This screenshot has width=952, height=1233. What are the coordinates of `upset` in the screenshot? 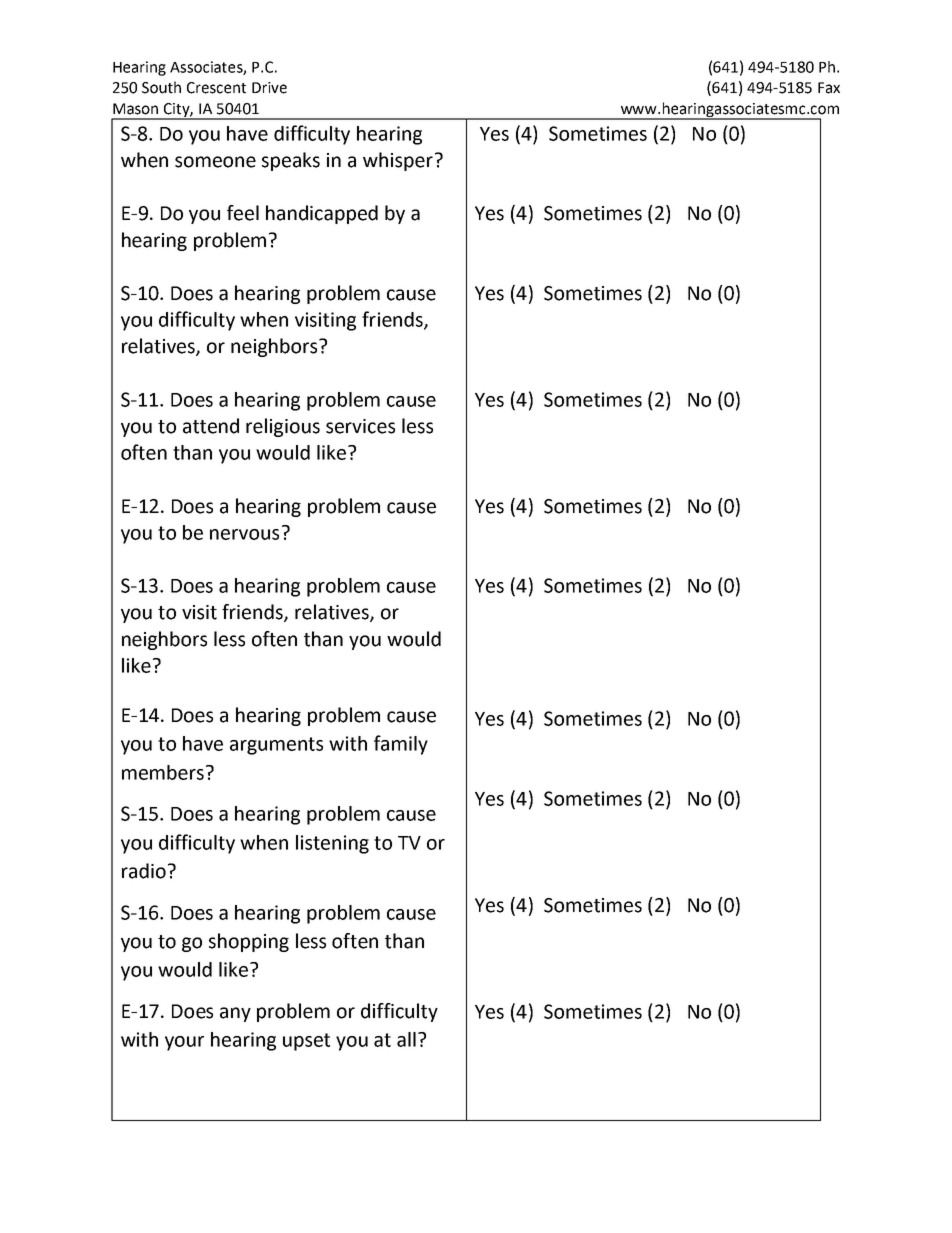 It's located at (306, 1042).
